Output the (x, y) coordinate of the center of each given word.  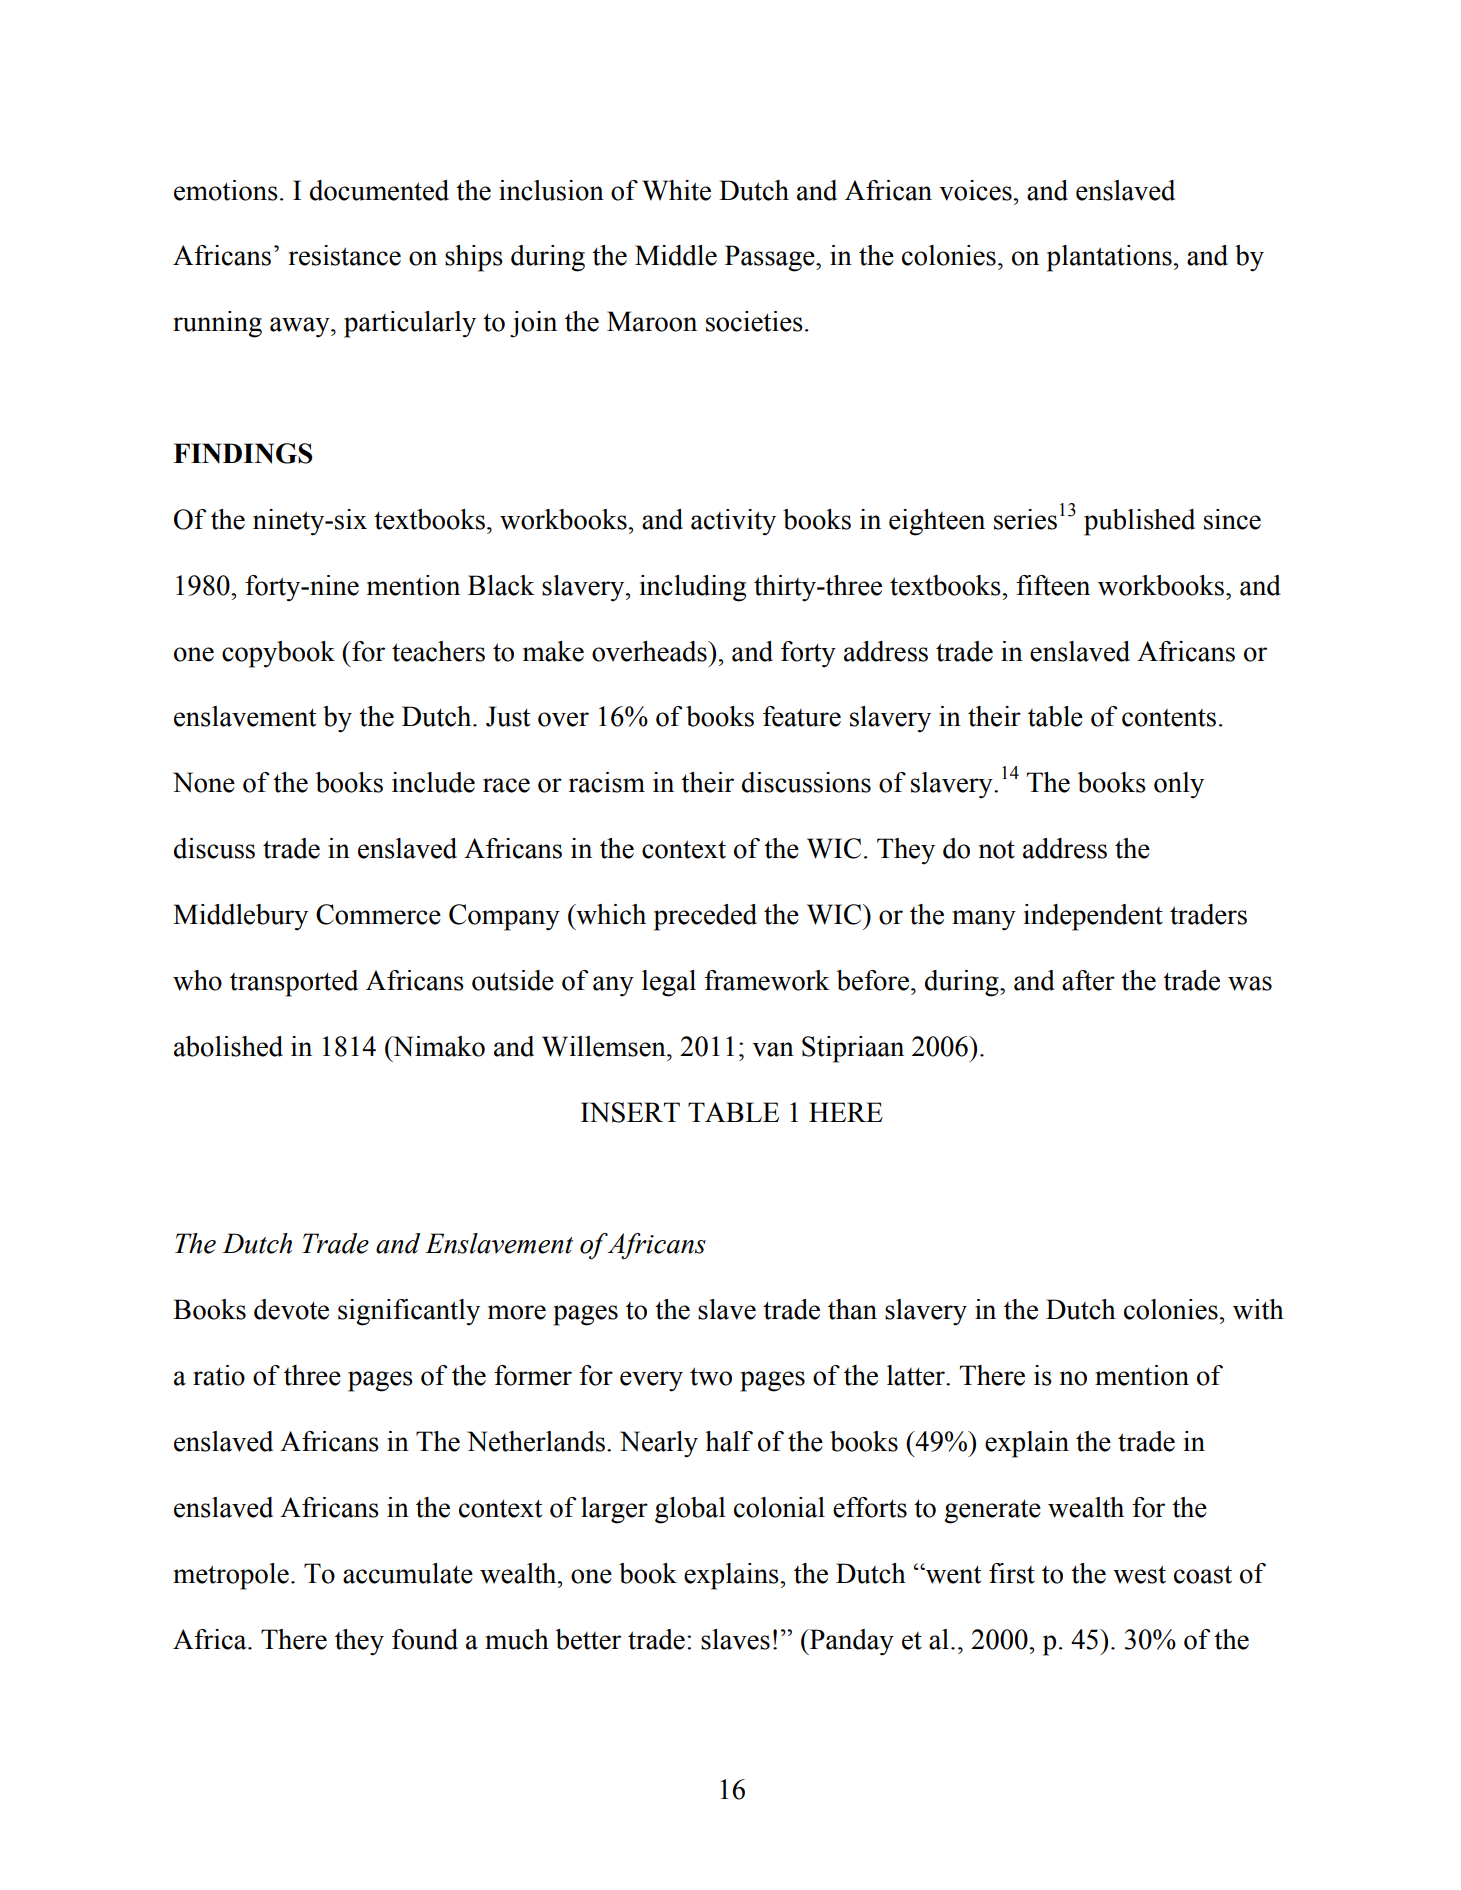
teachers (438, 651)
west (1139, 1574)
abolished (228, 1046)
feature (802, 716)
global (690, 1510)
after (1088, 980)
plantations (1110, 258)
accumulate (408, 1573)
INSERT (630, 1112)
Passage (771, 258)
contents (1169, 718)
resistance (345, 255)
